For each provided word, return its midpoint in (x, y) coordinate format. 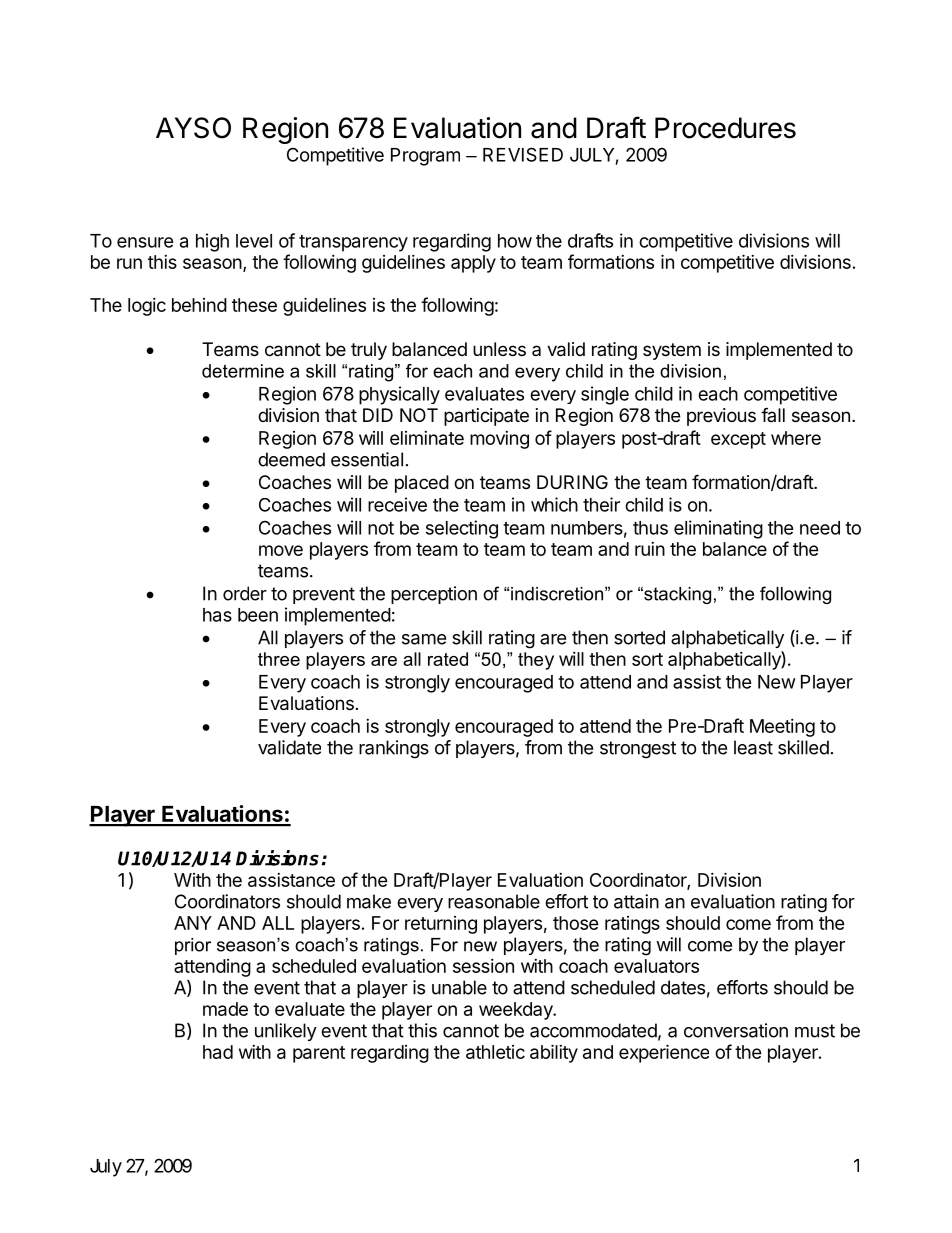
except (738, 440)
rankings (394, 749)
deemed (291, 459)
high (212, 242)
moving (499, 440)
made (225, 1009)
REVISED (523, 154)
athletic (495, 1052)
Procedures (725, 128)
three (279, 659)
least (753, 747)
